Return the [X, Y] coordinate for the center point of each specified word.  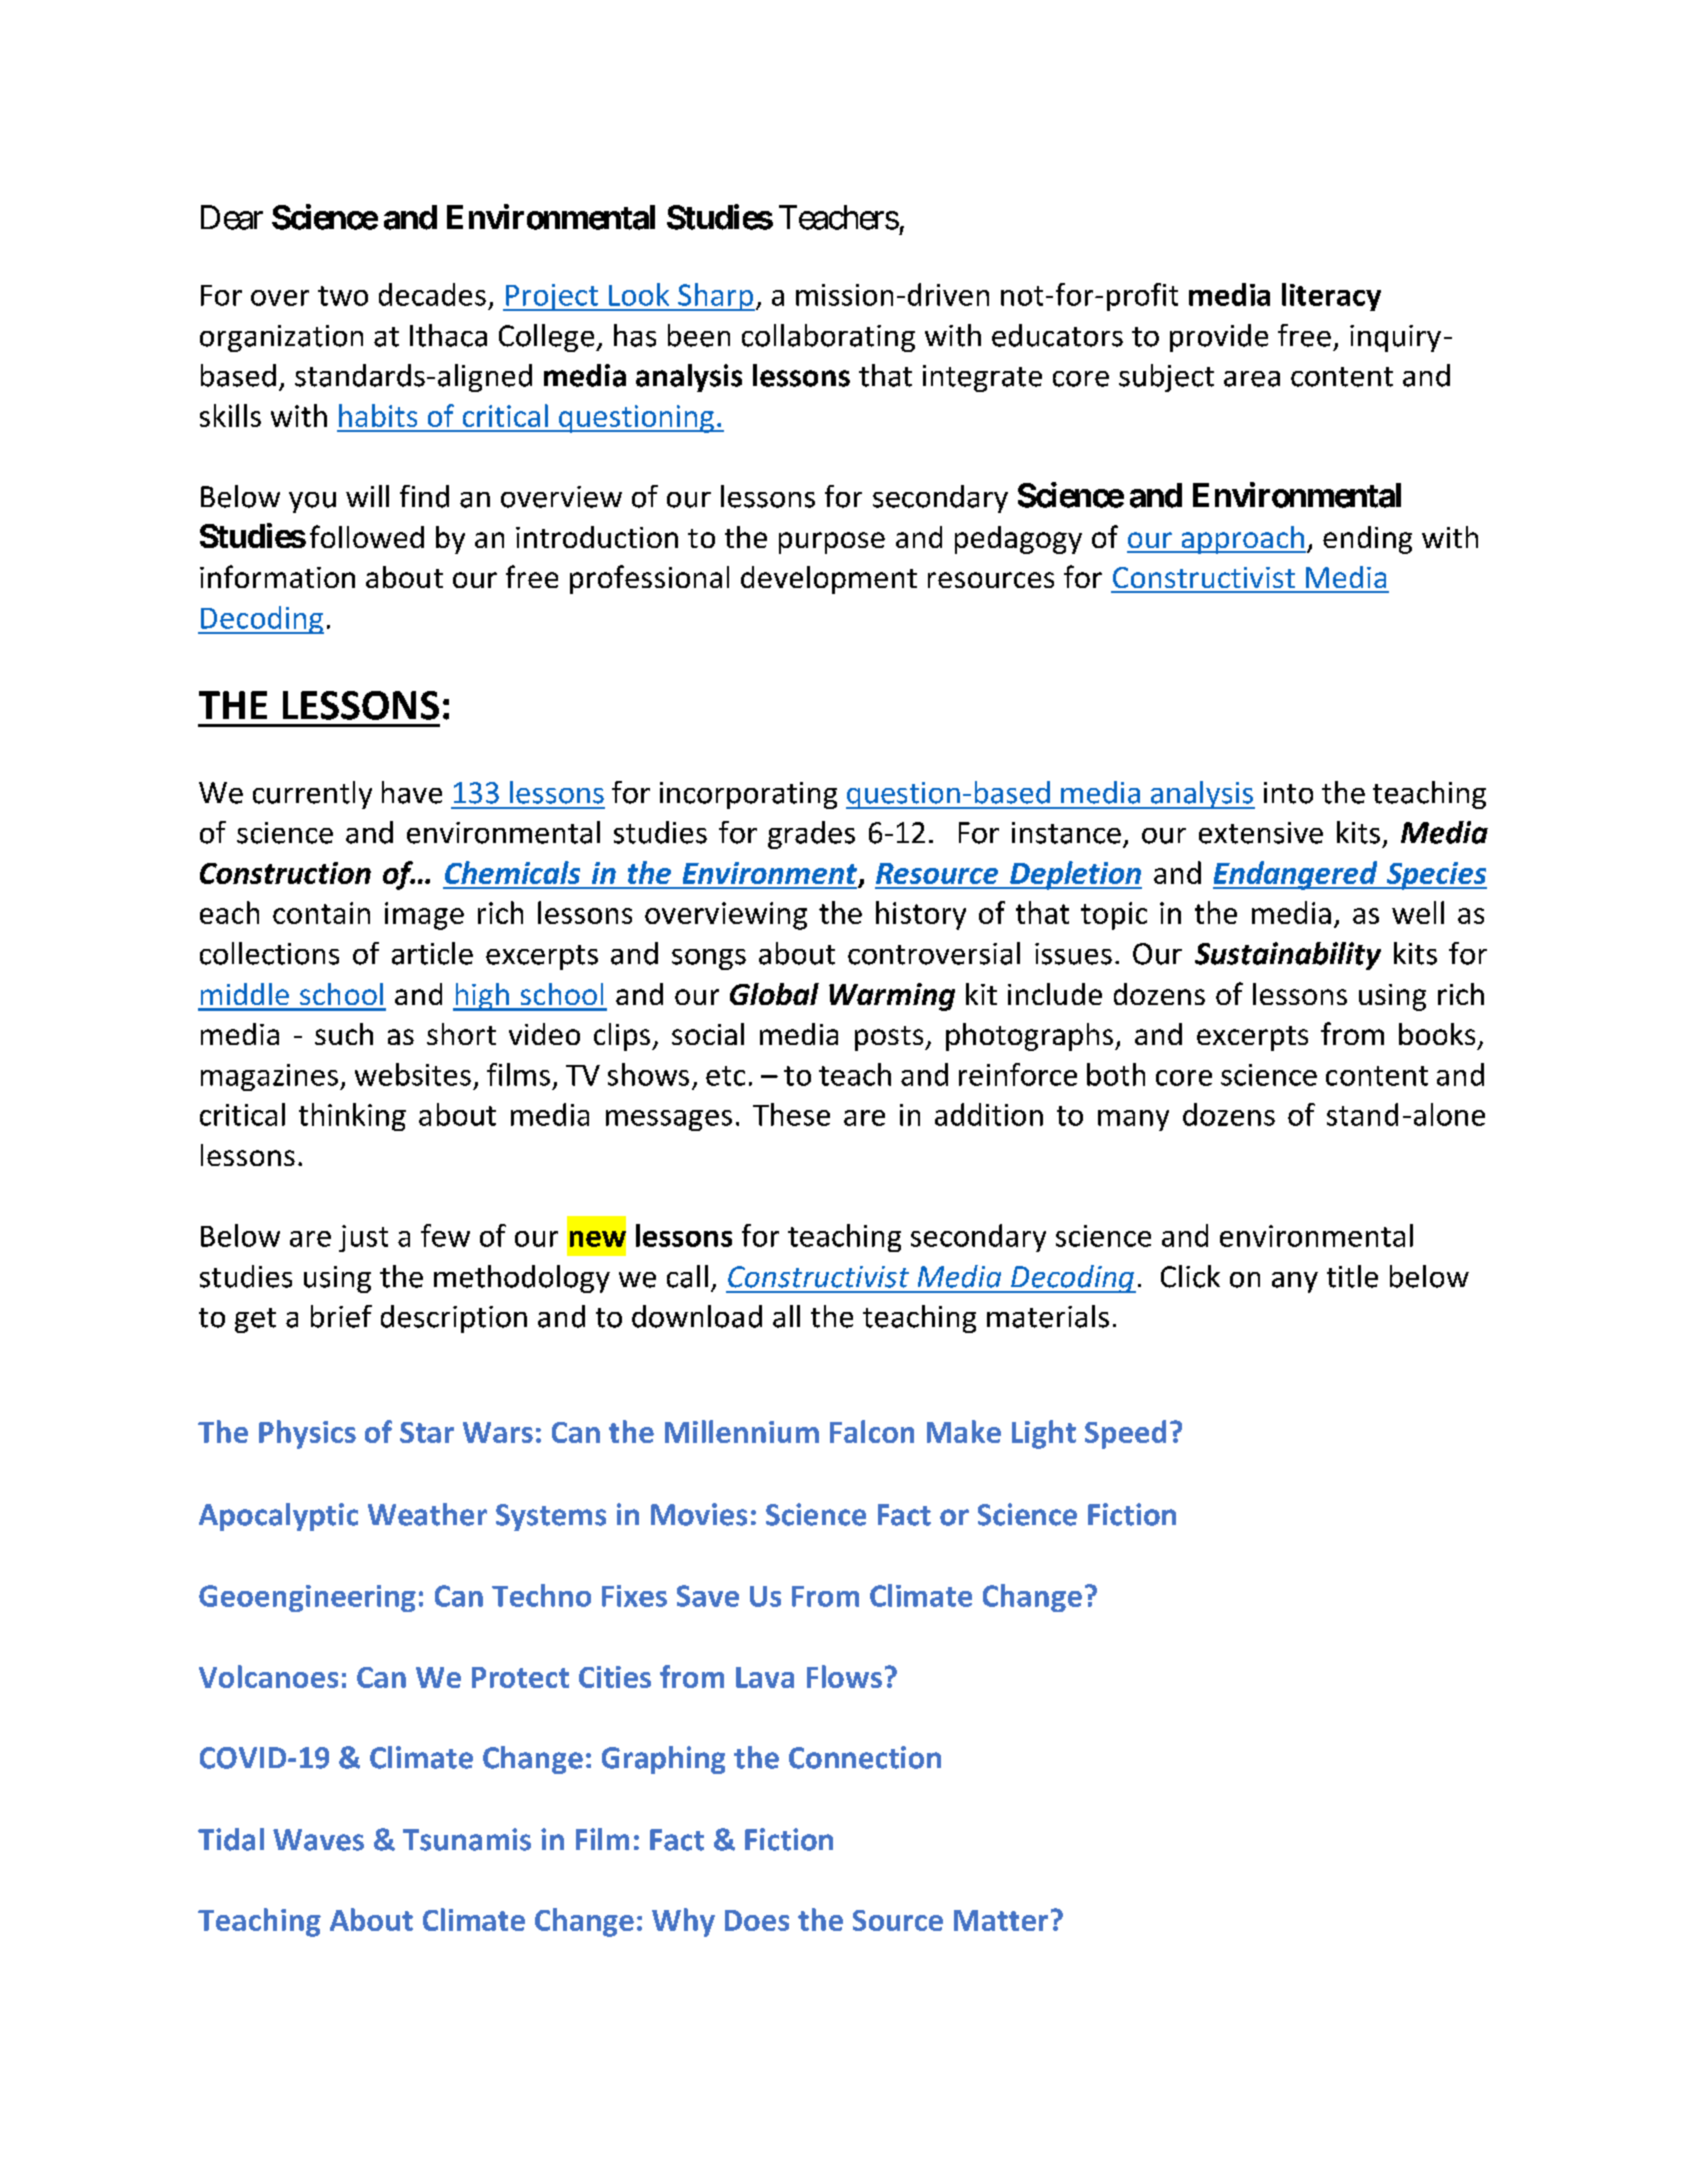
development [829, 580]
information [277, 576]
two [343, 296]
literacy [1331, 297]
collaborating [828, 338]
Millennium [742, 1431]
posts [890, 1038]
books [1437, 1034]
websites [413, 1074]
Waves [318, 1840]
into [1288, 793]
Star [427, 1432]
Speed [1125, 1434]
